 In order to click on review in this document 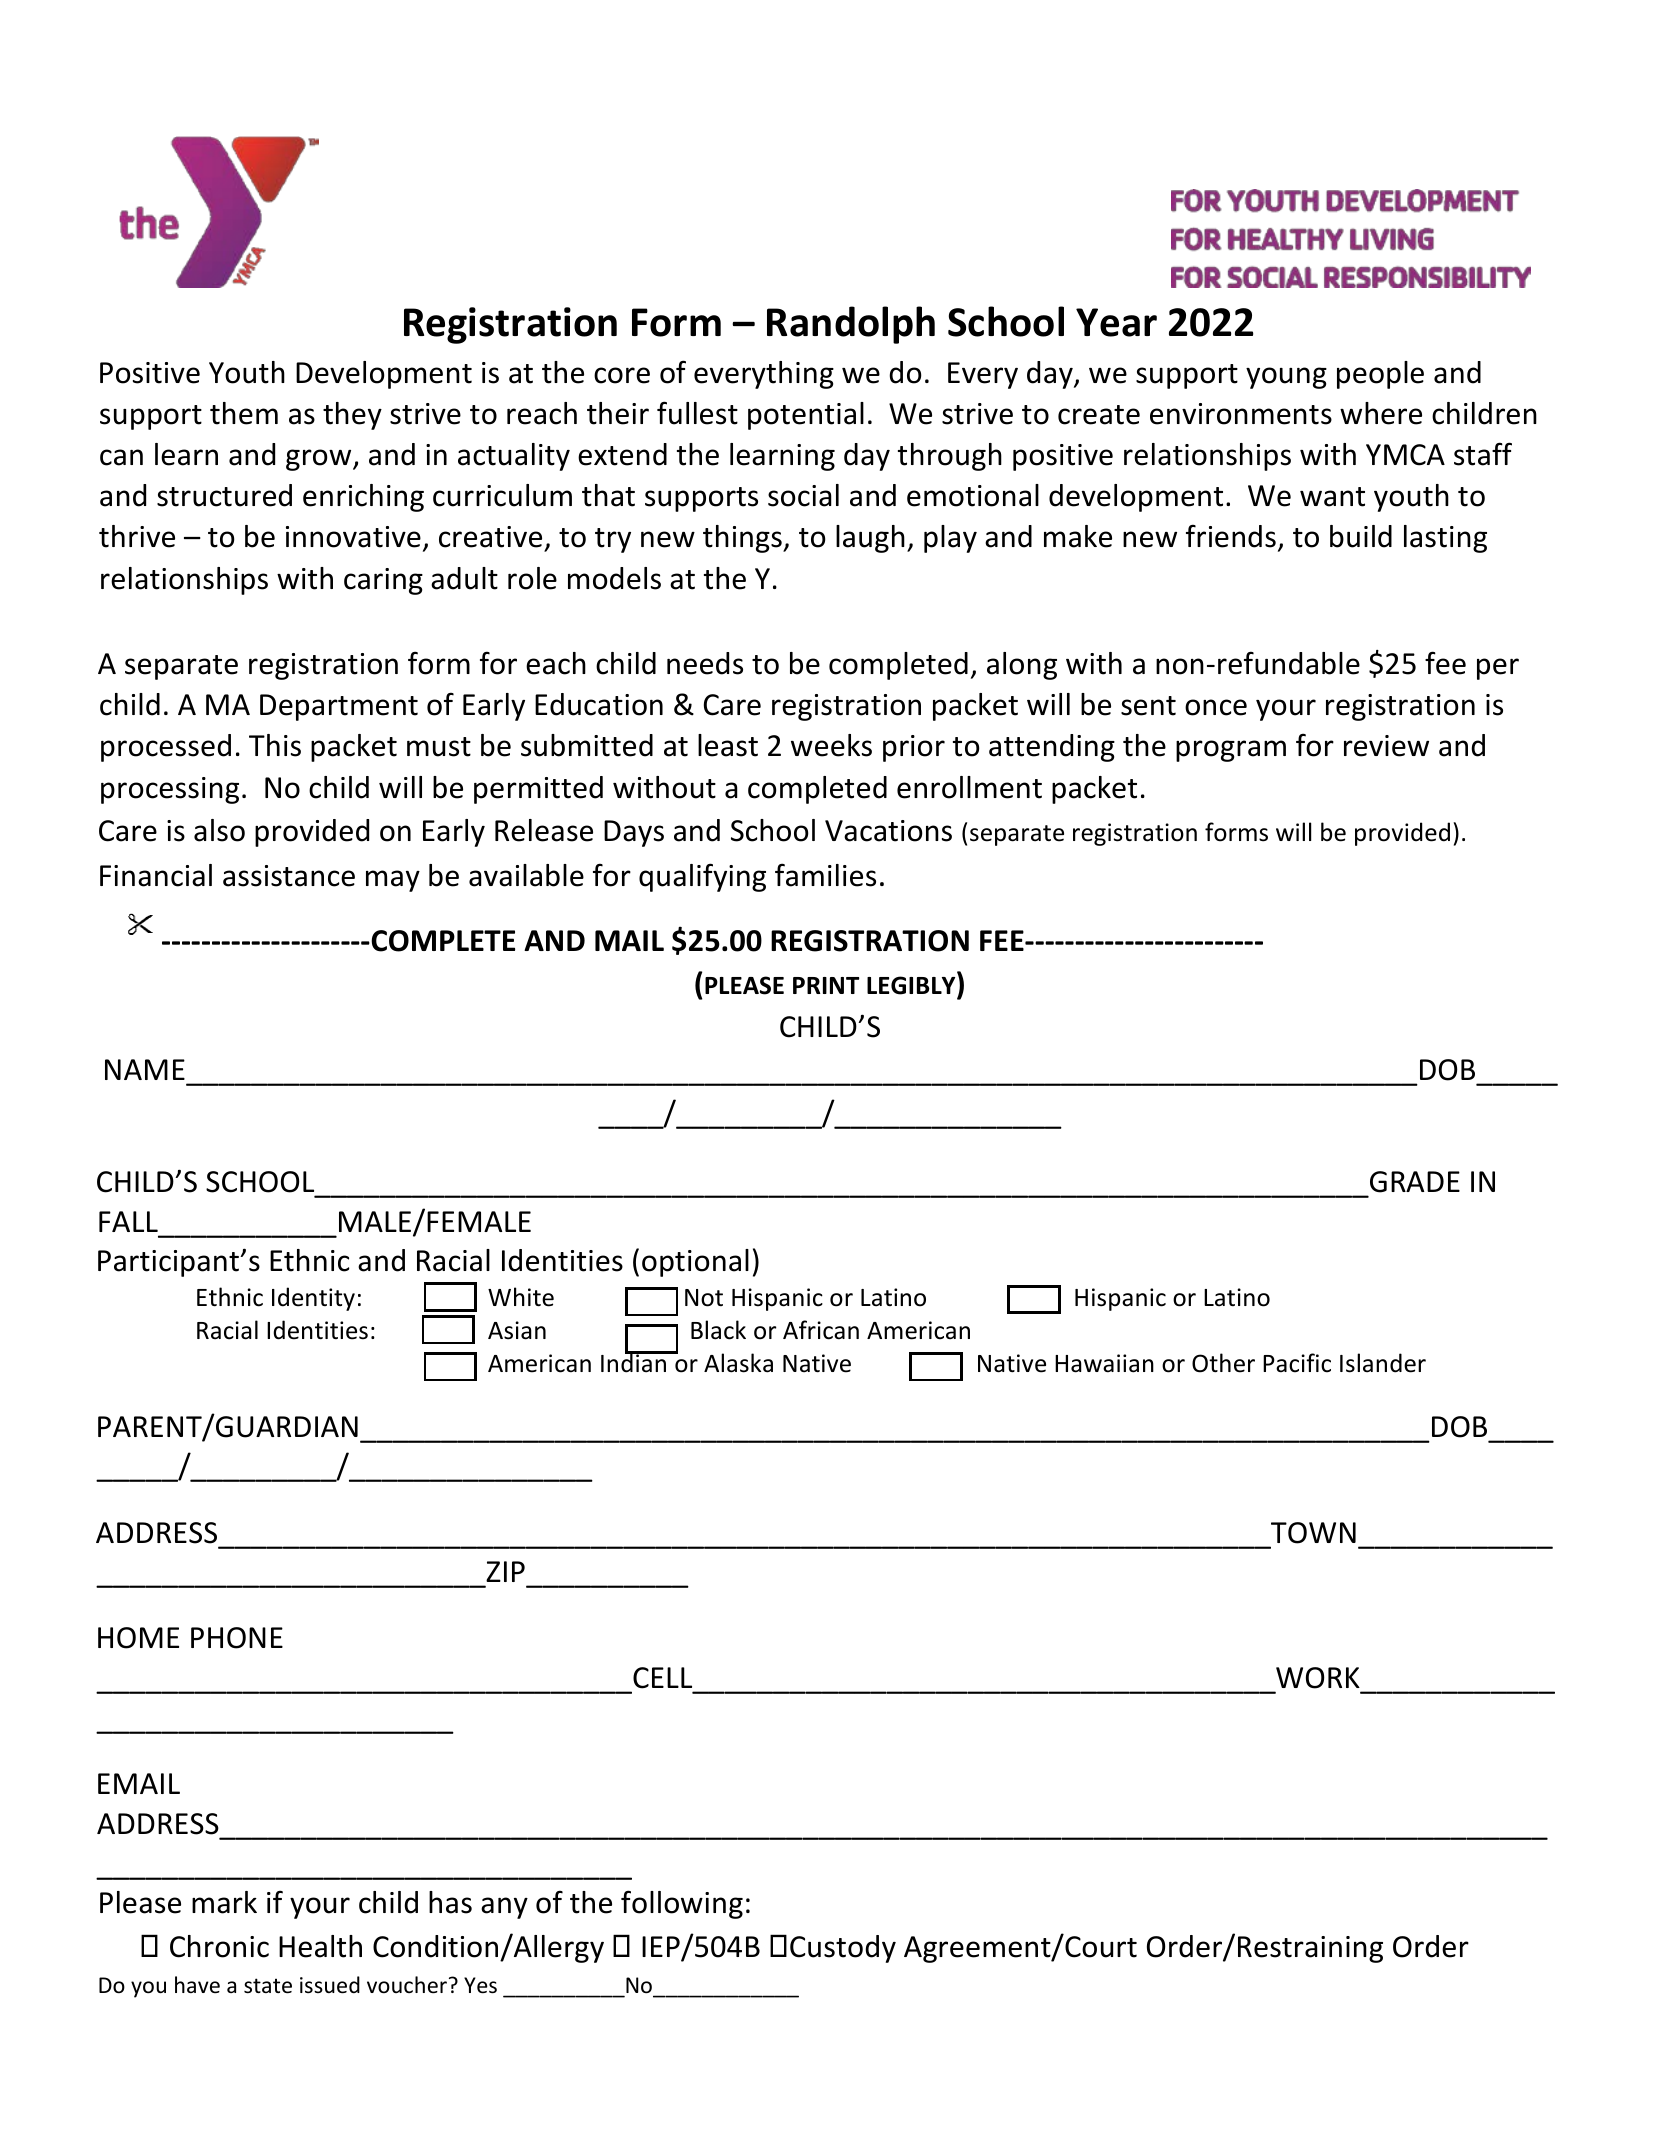, I will do `click(1386, 746)`.
